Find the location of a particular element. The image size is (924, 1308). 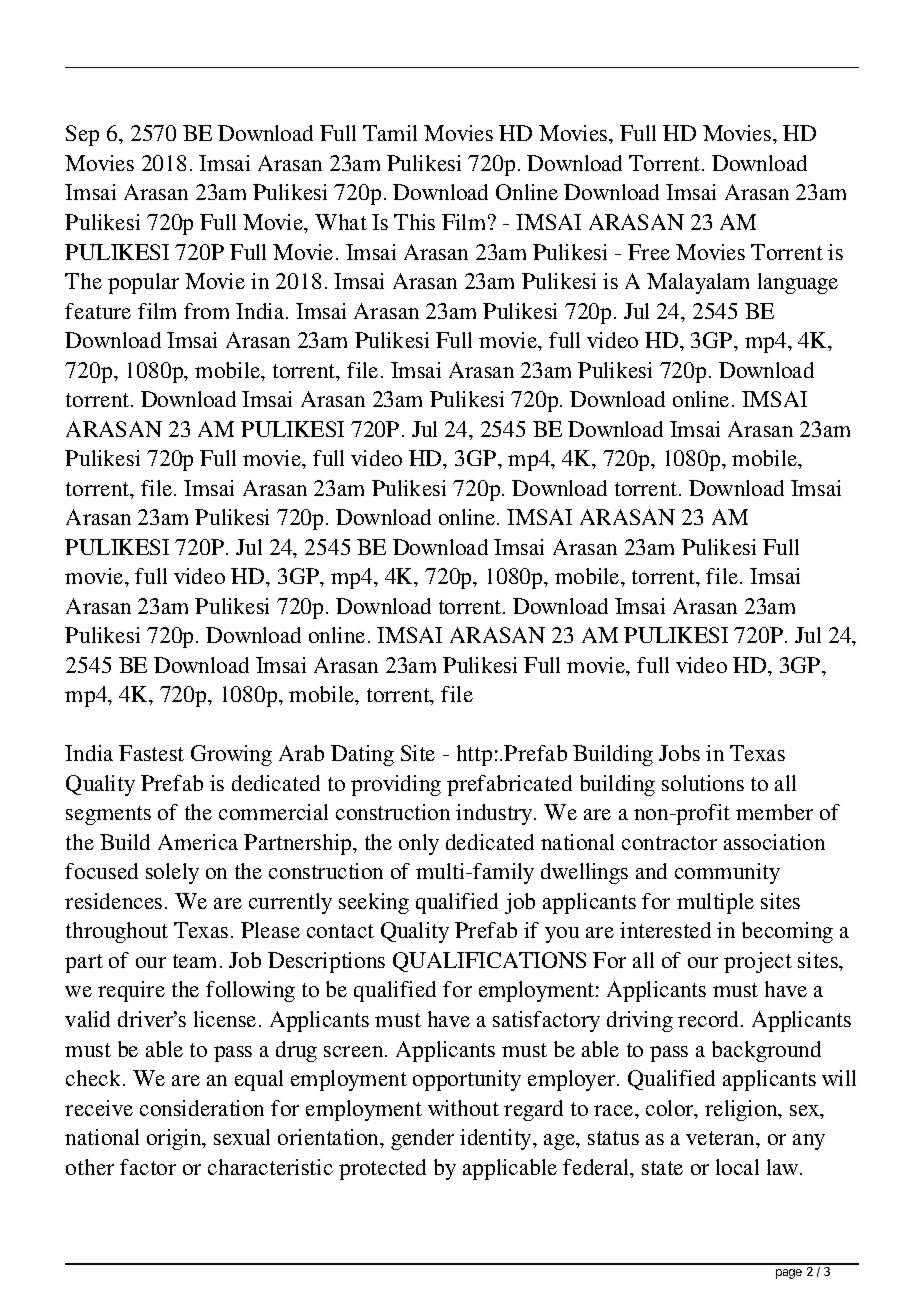

Free is located at coordinates (649, 252).
